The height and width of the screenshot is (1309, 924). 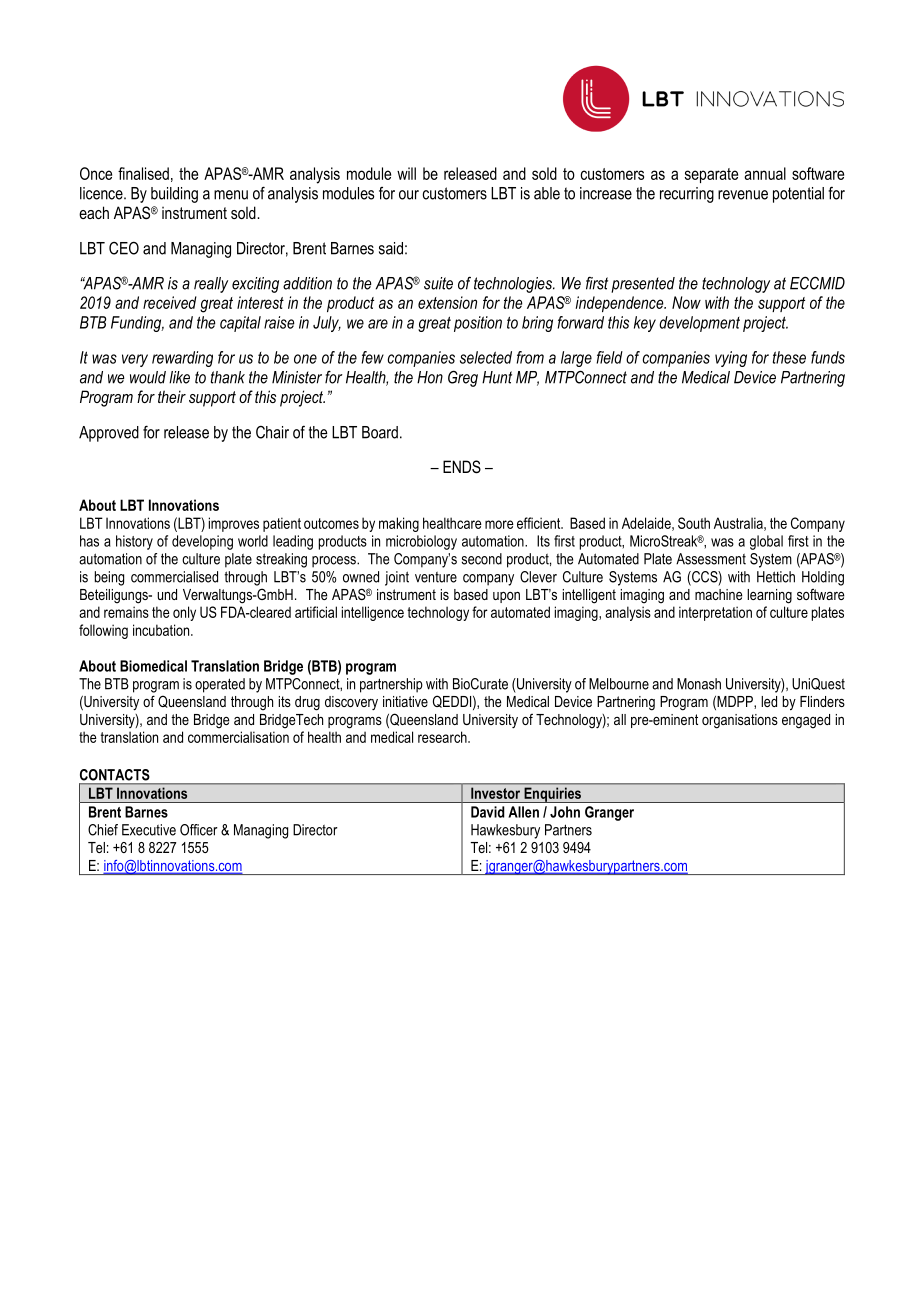 What do you see at coordinates (406, 173) in the screenshot?
I see `will` at bounding box center [406, 173].
